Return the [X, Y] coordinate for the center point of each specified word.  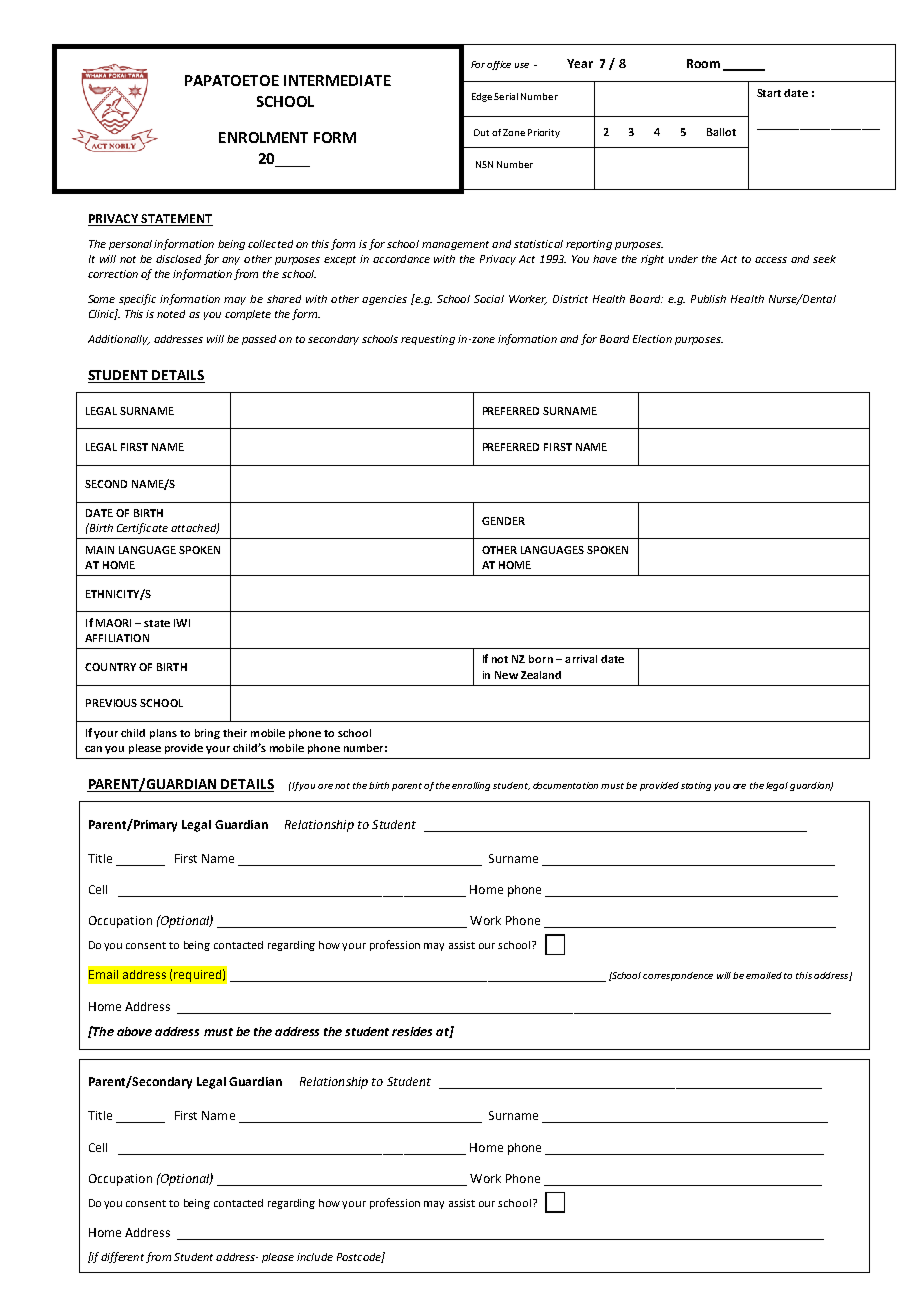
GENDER [503, 521]
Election [652, 339]
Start [769, 93]
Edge [482, 97]
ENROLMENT [263, 137]
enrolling [471, 786]
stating [696, 786]
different [122, 1257]
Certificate [142, 528]
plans [163, 734]
